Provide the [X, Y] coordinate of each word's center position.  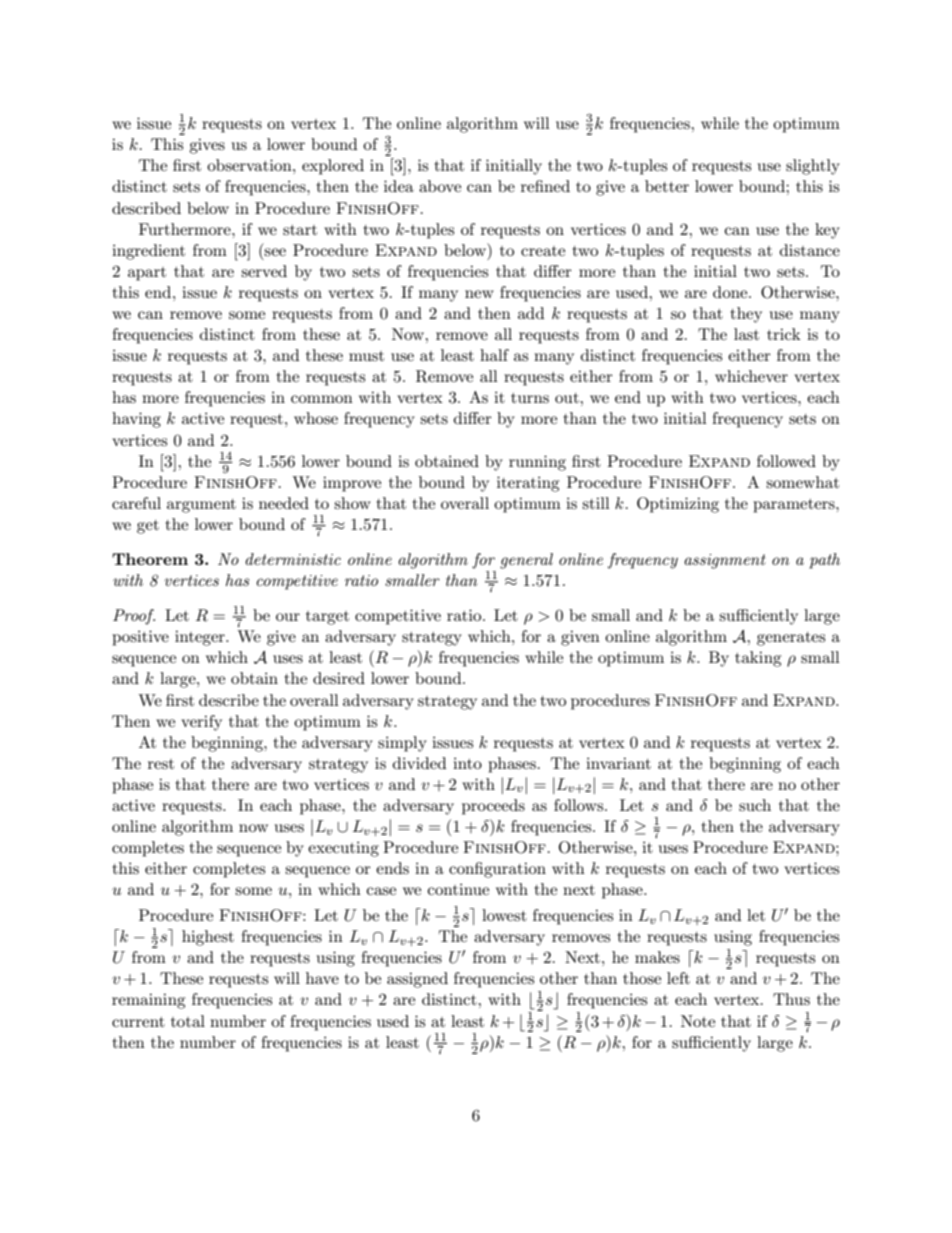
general [526, 561]
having [136, 420]
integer [201, 638]
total [188, 1021]
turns [530, 398]
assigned [417, 980]
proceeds [493, 807]
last [746, 334]
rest [161, 764]
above [440, 186]
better [667, 186]
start [300, 230]
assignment [725, 561]
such [755, 805]
